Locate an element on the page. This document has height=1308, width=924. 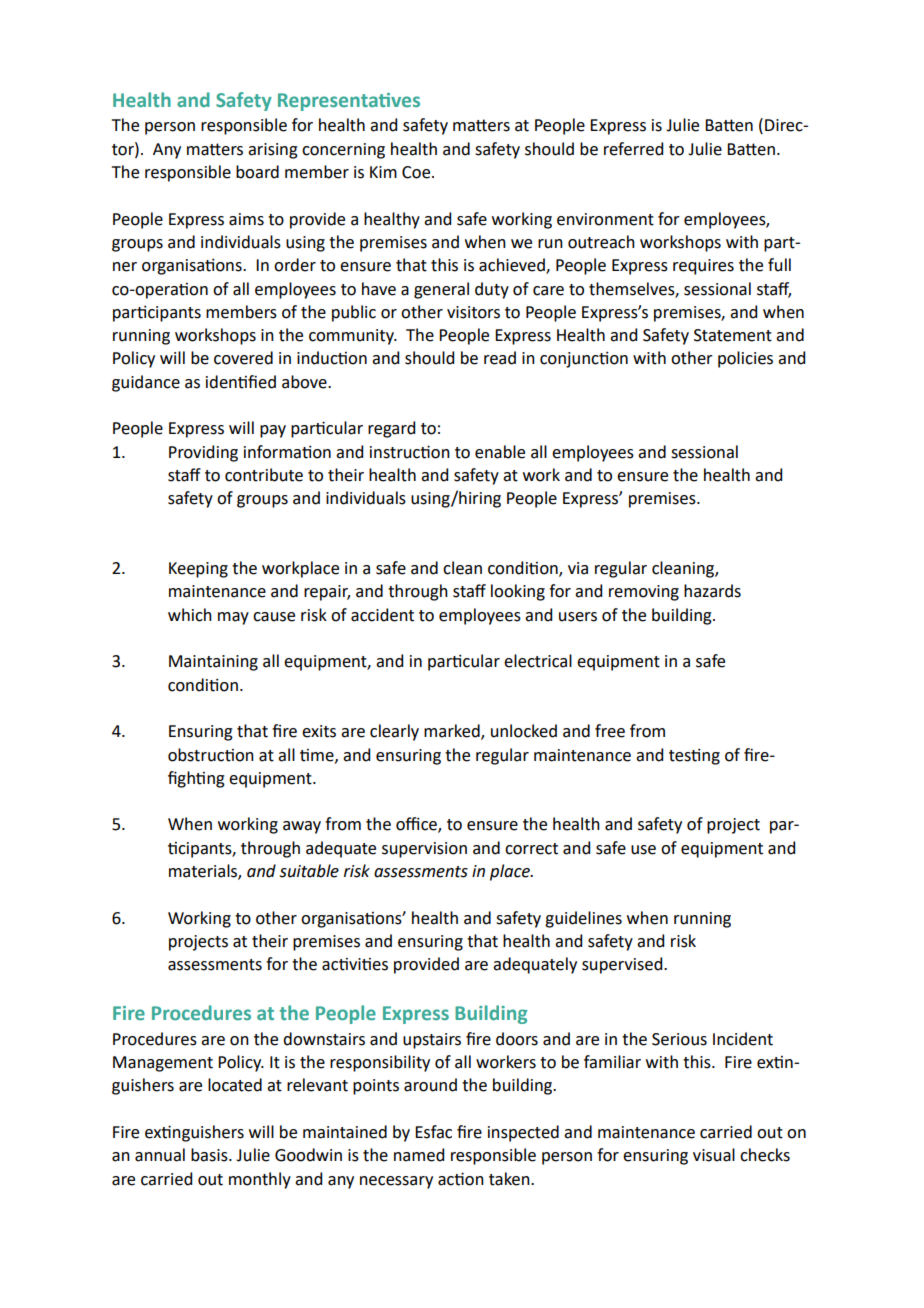
basis is located at coordinates (210, 1155).
